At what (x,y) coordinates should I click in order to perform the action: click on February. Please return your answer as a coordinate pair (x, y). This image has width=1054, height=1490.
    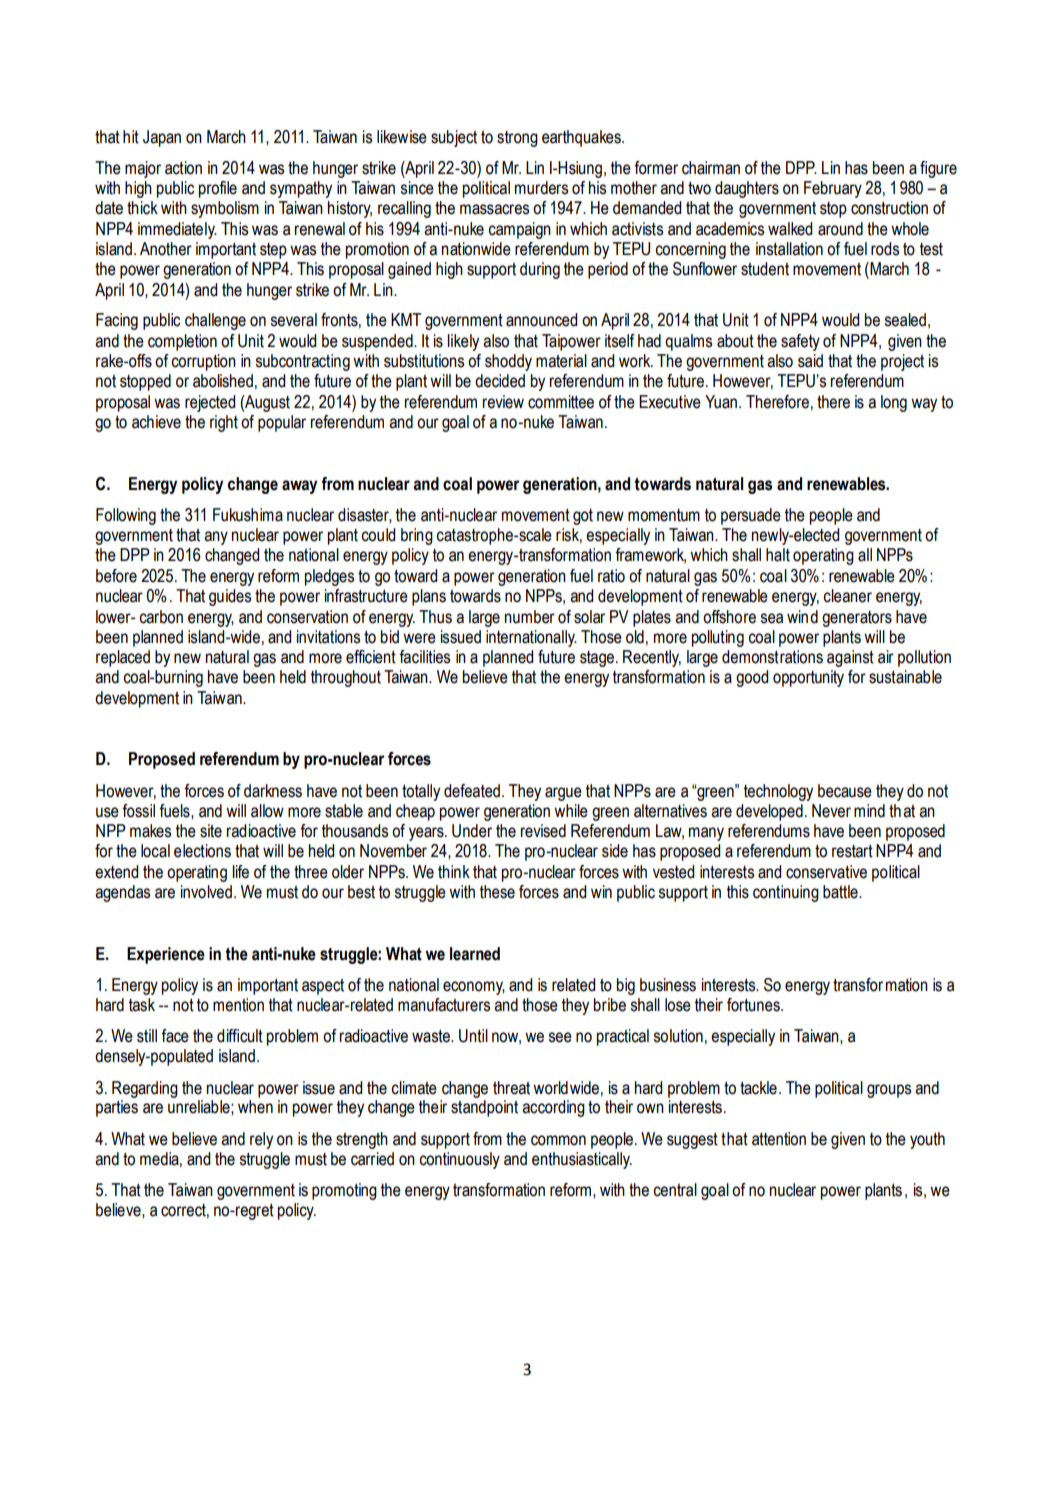
    Looking at the image, I should click on (833, 189).
